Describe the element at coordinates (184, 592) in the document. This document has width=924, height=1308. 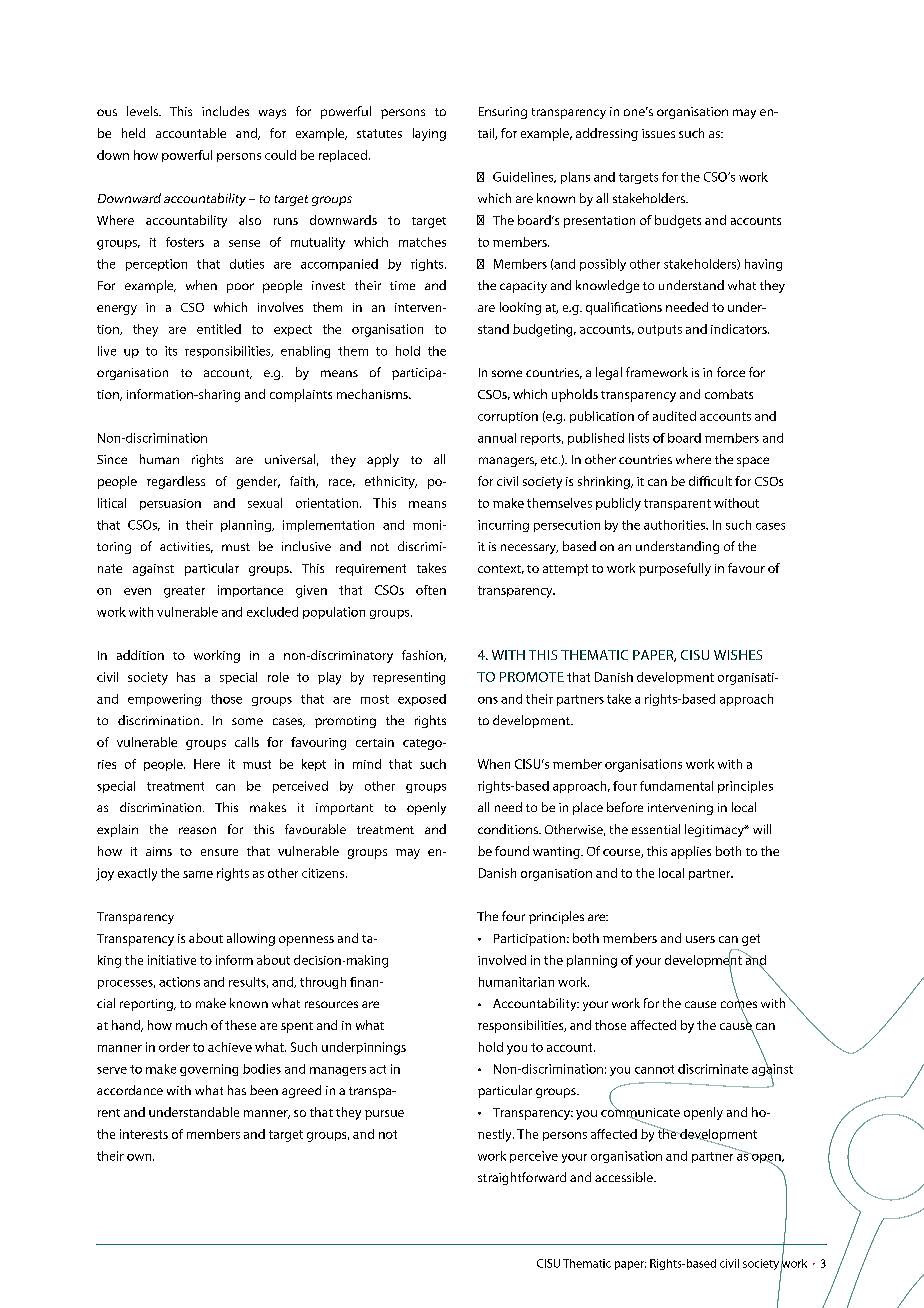
I see `greater` at that location.
